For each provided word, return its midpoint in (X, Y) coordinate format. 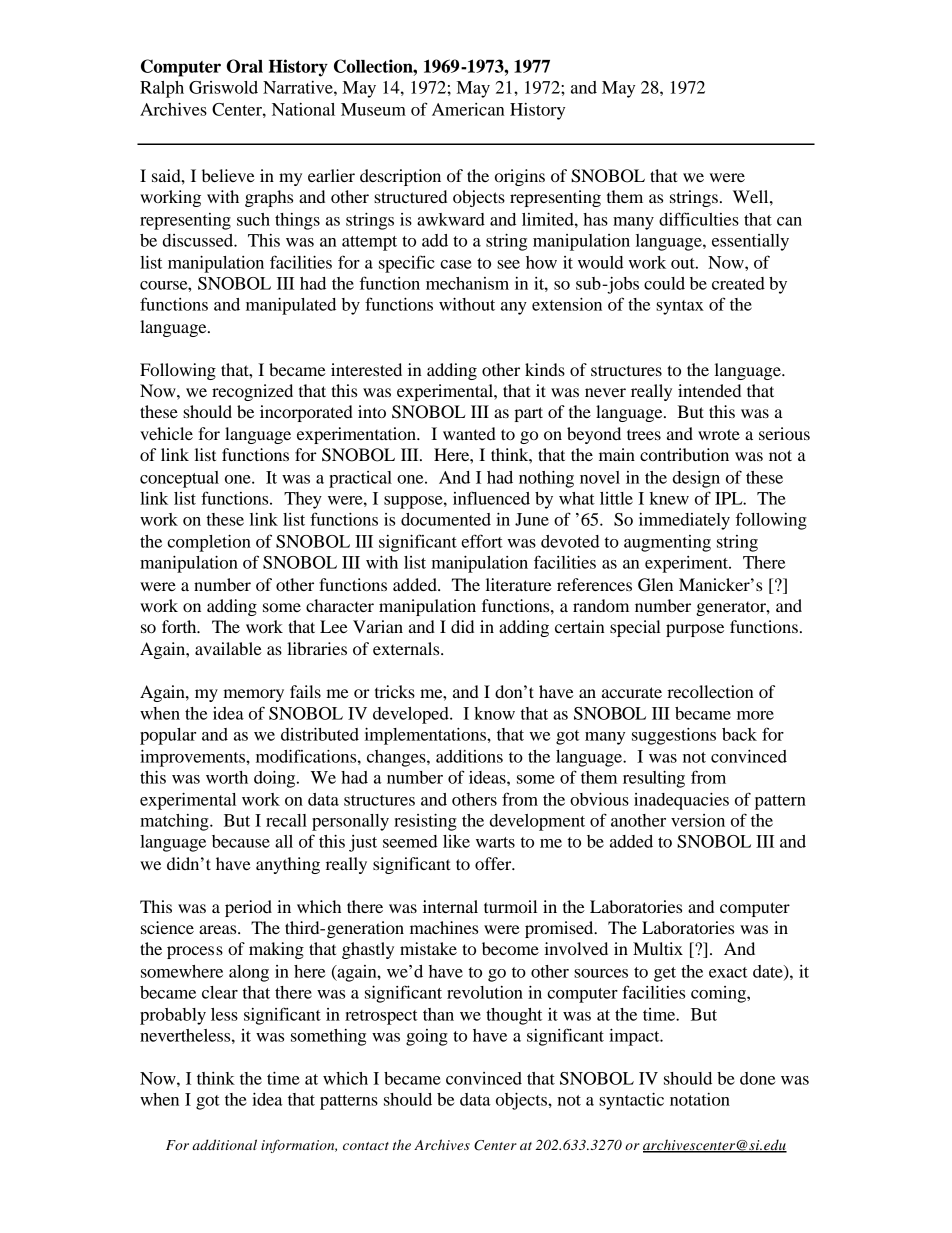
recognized (252, 392)
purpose (695, 630)
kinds (545, 369)
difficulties (699, 219)
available (228, 648)
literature (519, 584)
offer (494, 863)
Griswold (223, 87)
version (698, 820)
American (468, 109)
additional (224, 1144)
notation (700, 1099)
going (427, 1037)
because (241, 841)
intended (709, 390)
